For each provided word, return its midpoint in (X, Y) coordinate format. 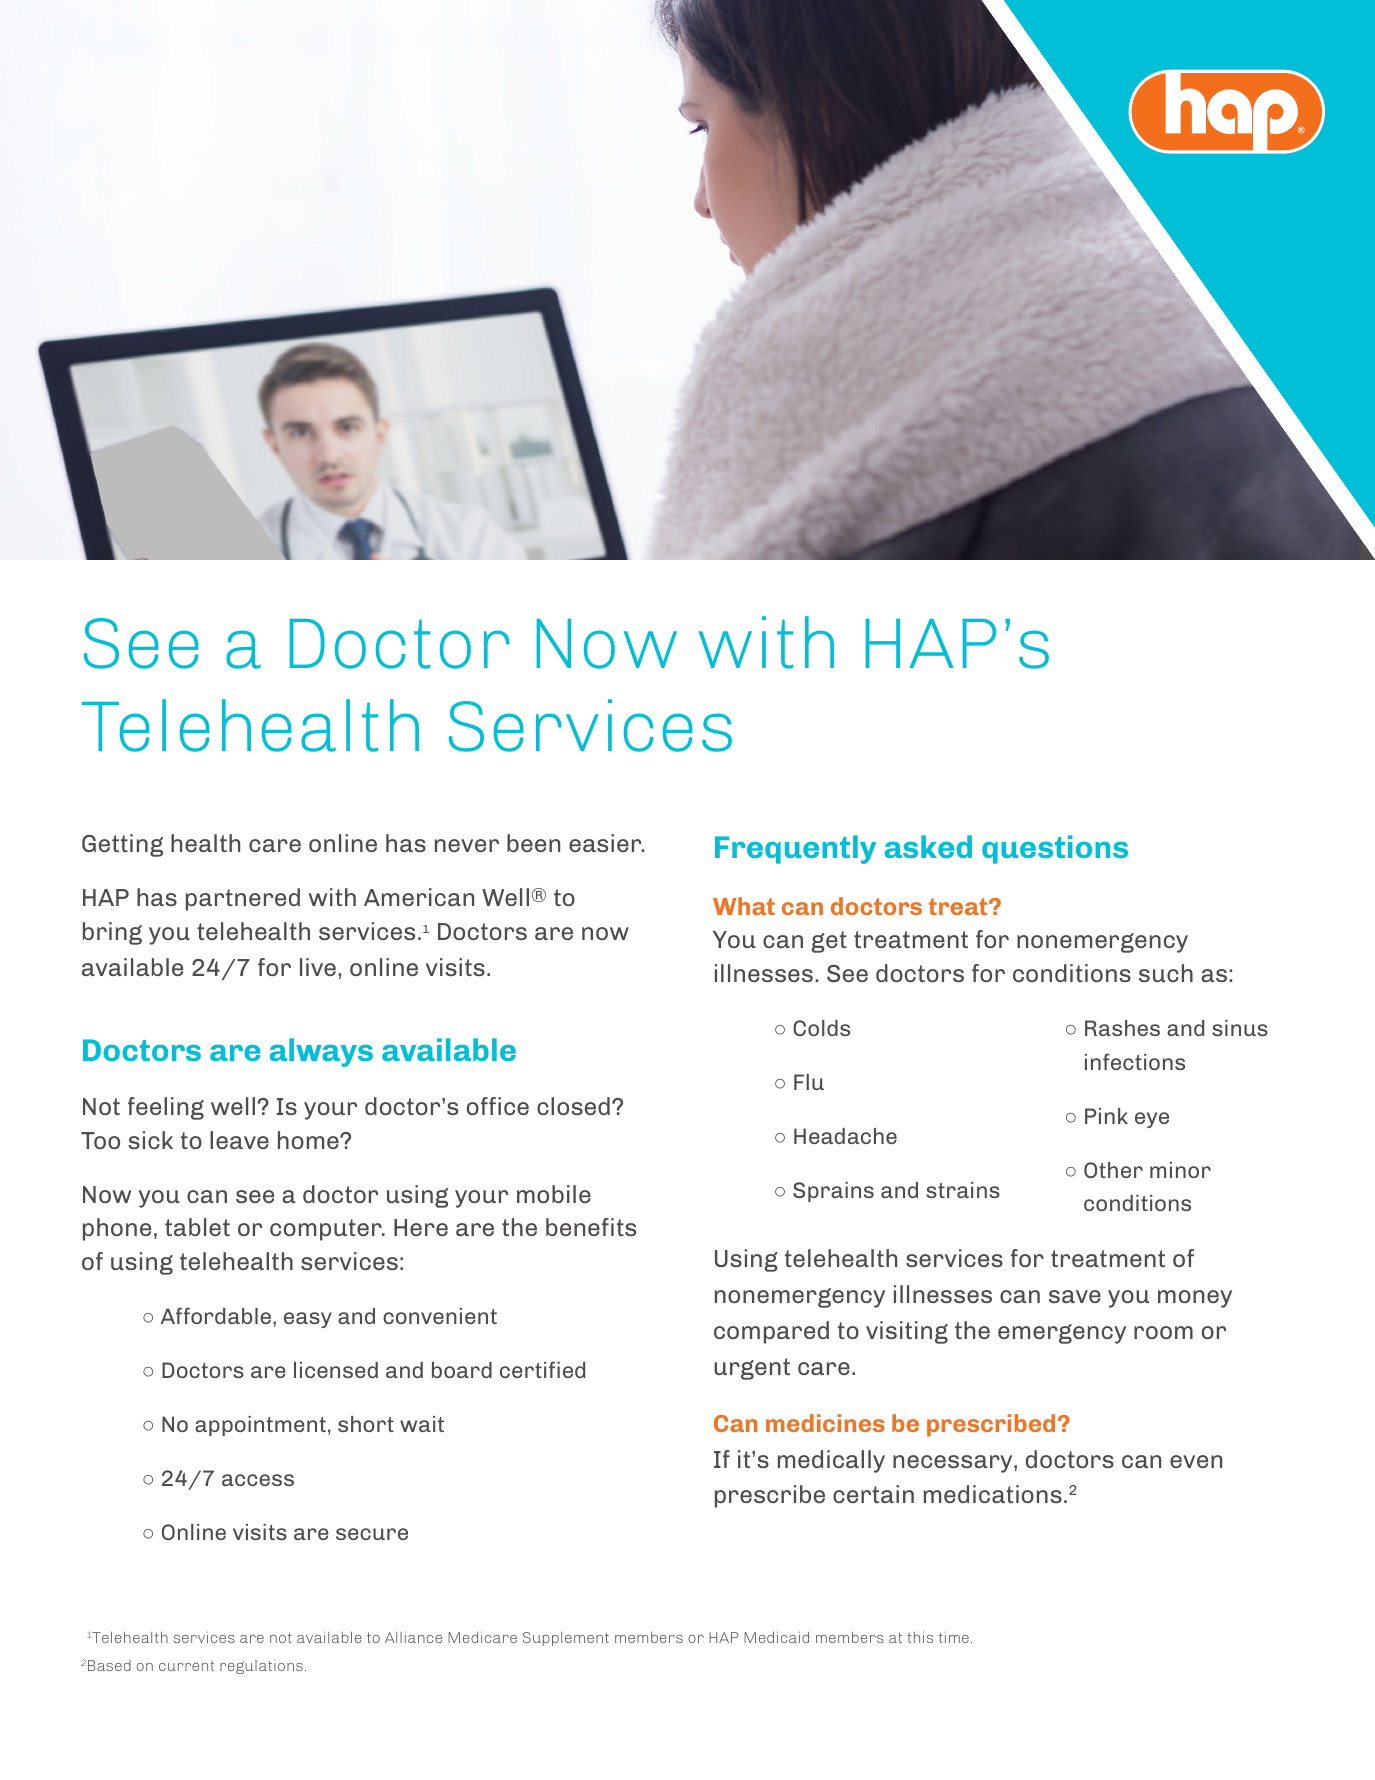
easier (606, 843)
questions (1055, 849)
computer (327, 1230)
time (954, 1637)
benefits (591, 1227)
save (1075, 1296)
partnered (243, 899)
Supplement (566, 1639)
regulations (261, 1667)
